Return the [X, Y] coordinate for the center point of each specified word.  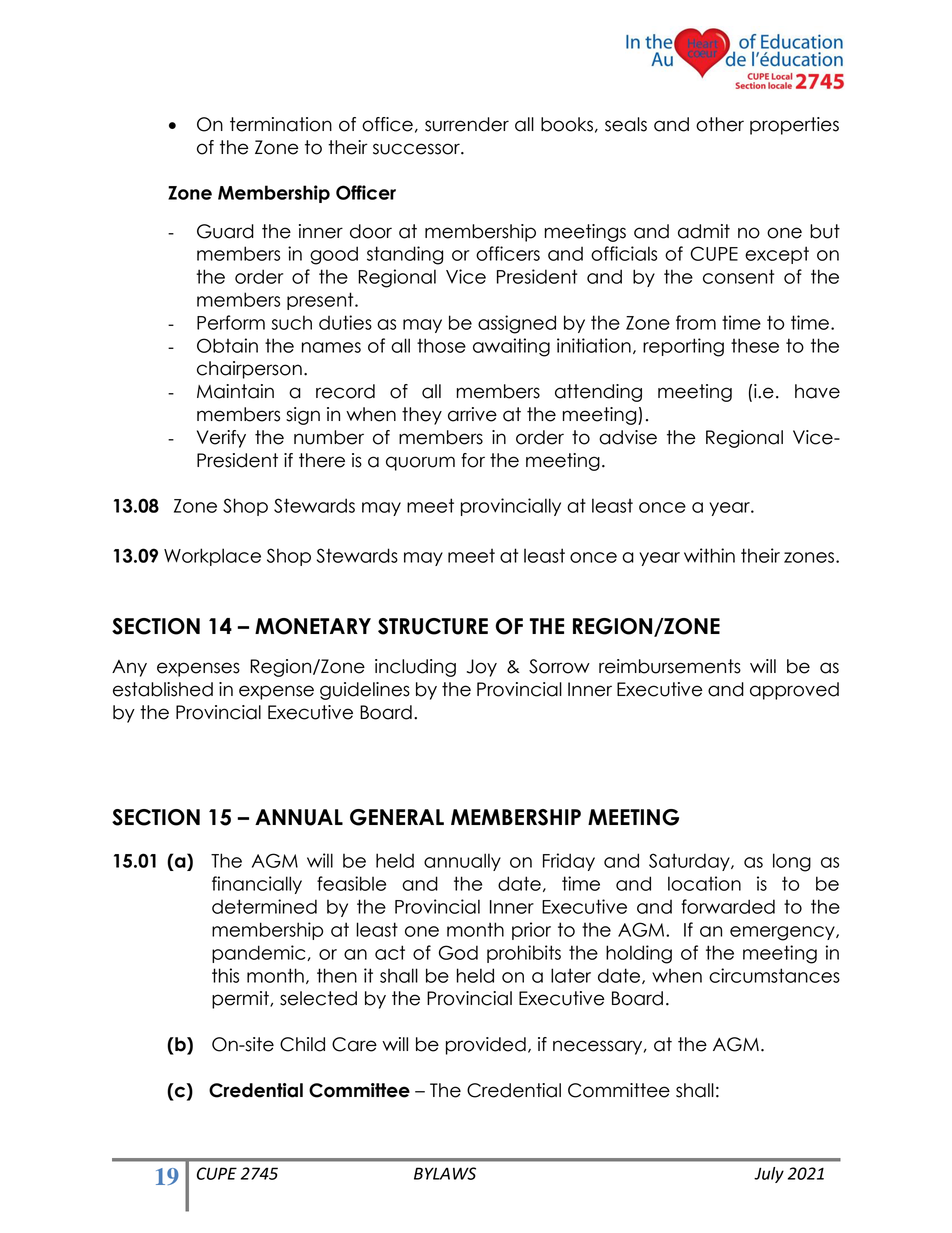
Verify [221, 439]
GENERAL [397, 817]
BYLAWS [445, 1173]
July [769, 1175]
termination [281, 124]
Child [302, 1044]
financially [257, 885]
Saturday [690, 862]
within [709, 555]
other [720, 124]
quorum [420, 463]
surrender [467, 124]
